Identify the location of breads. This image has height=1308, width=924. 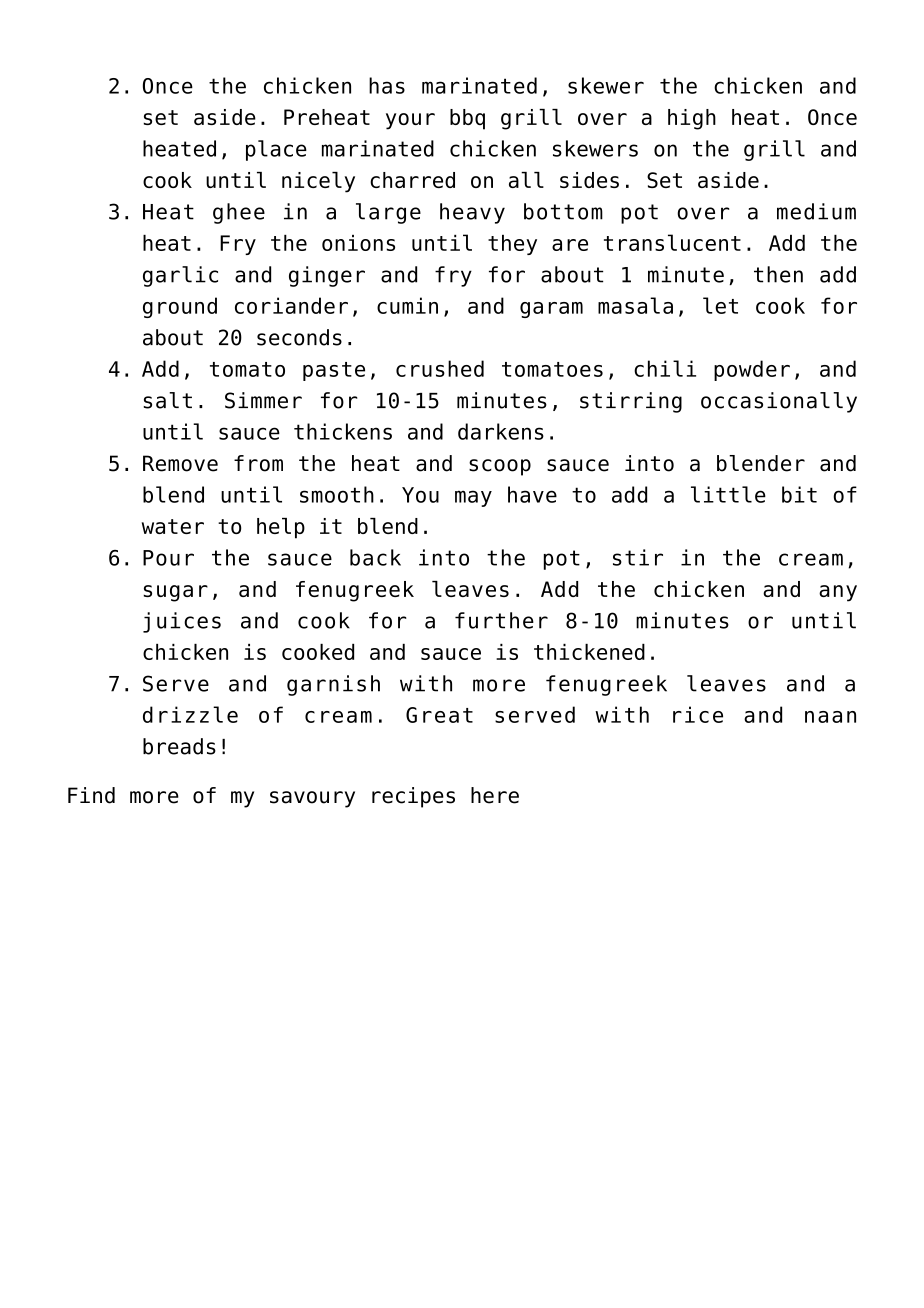
(179, 746).
